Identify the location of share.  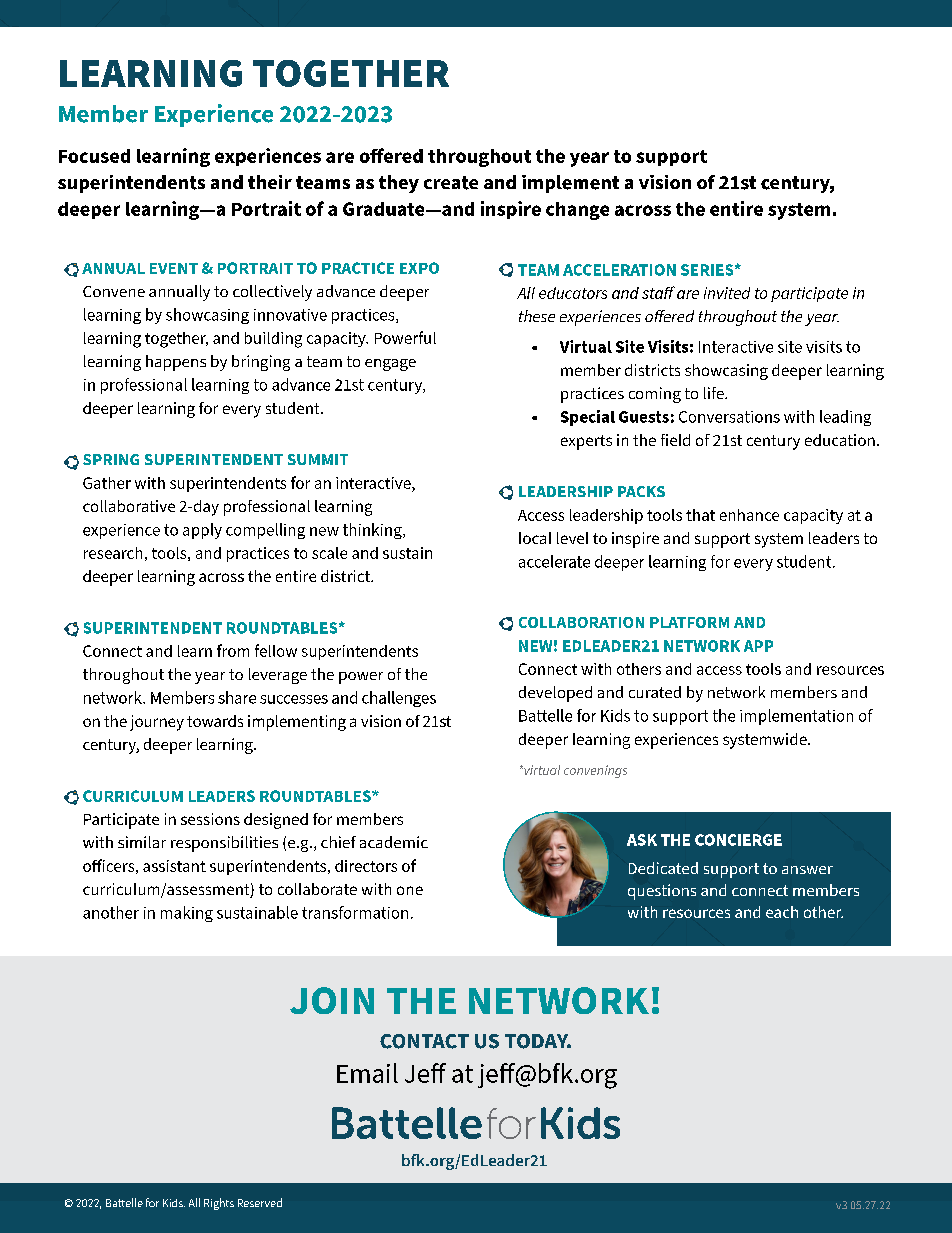
(237, 697).
